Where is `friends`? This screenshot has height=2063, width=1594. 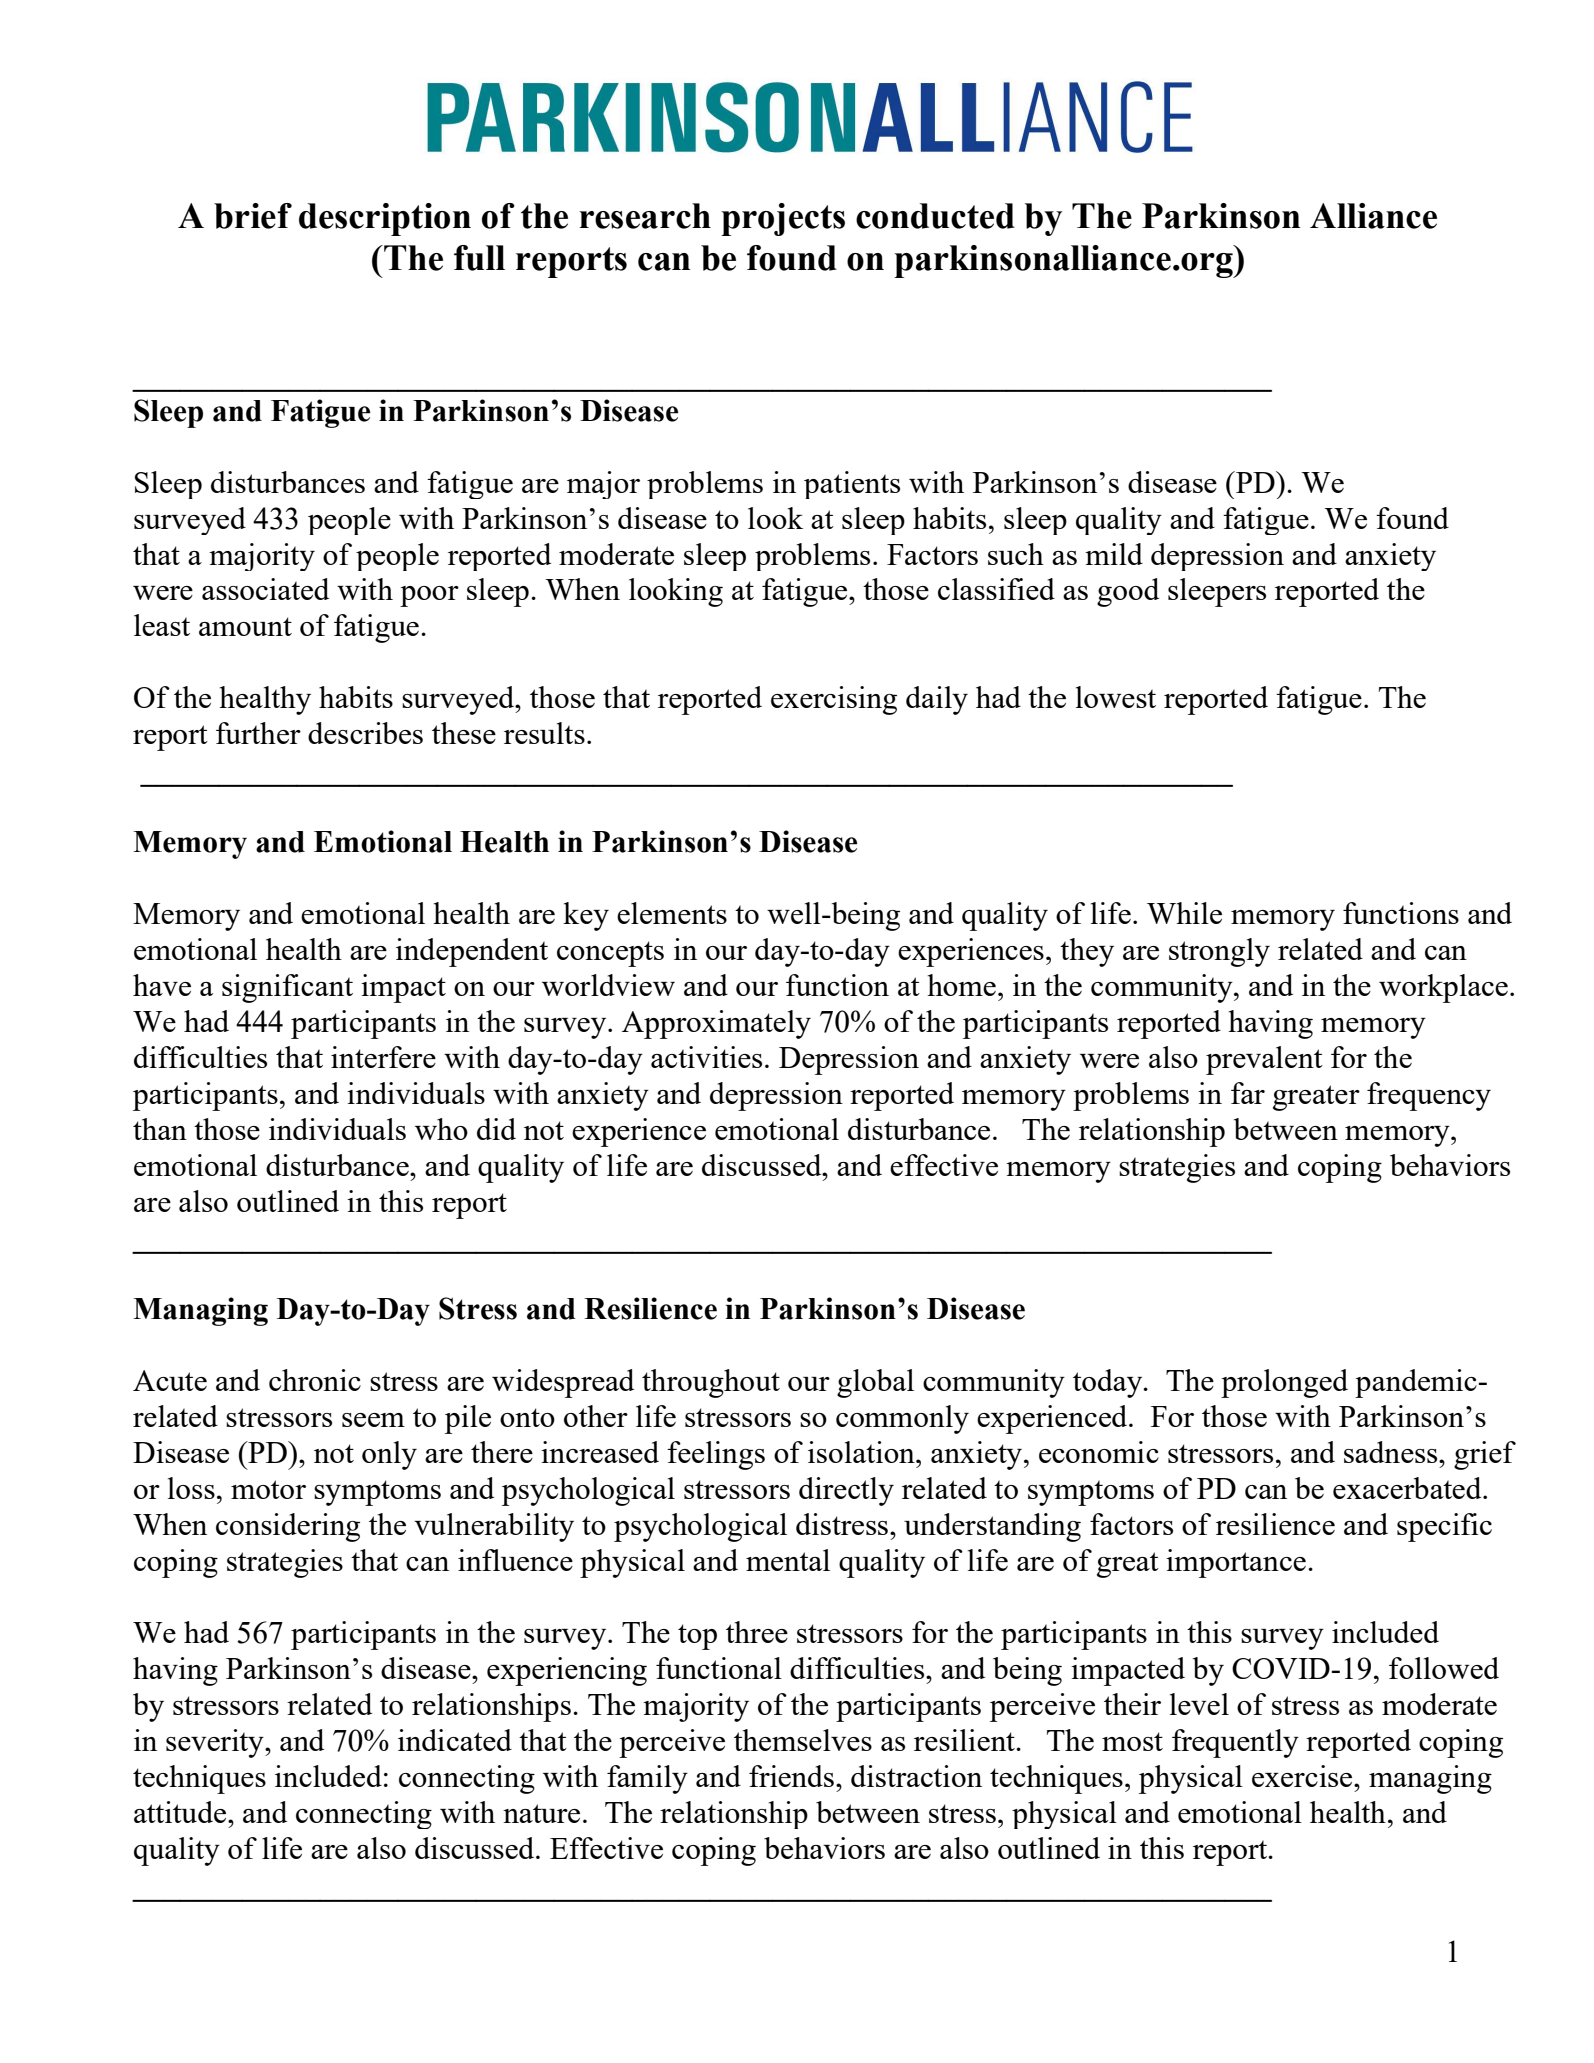 friends is located at coordinates (791, 1776).
